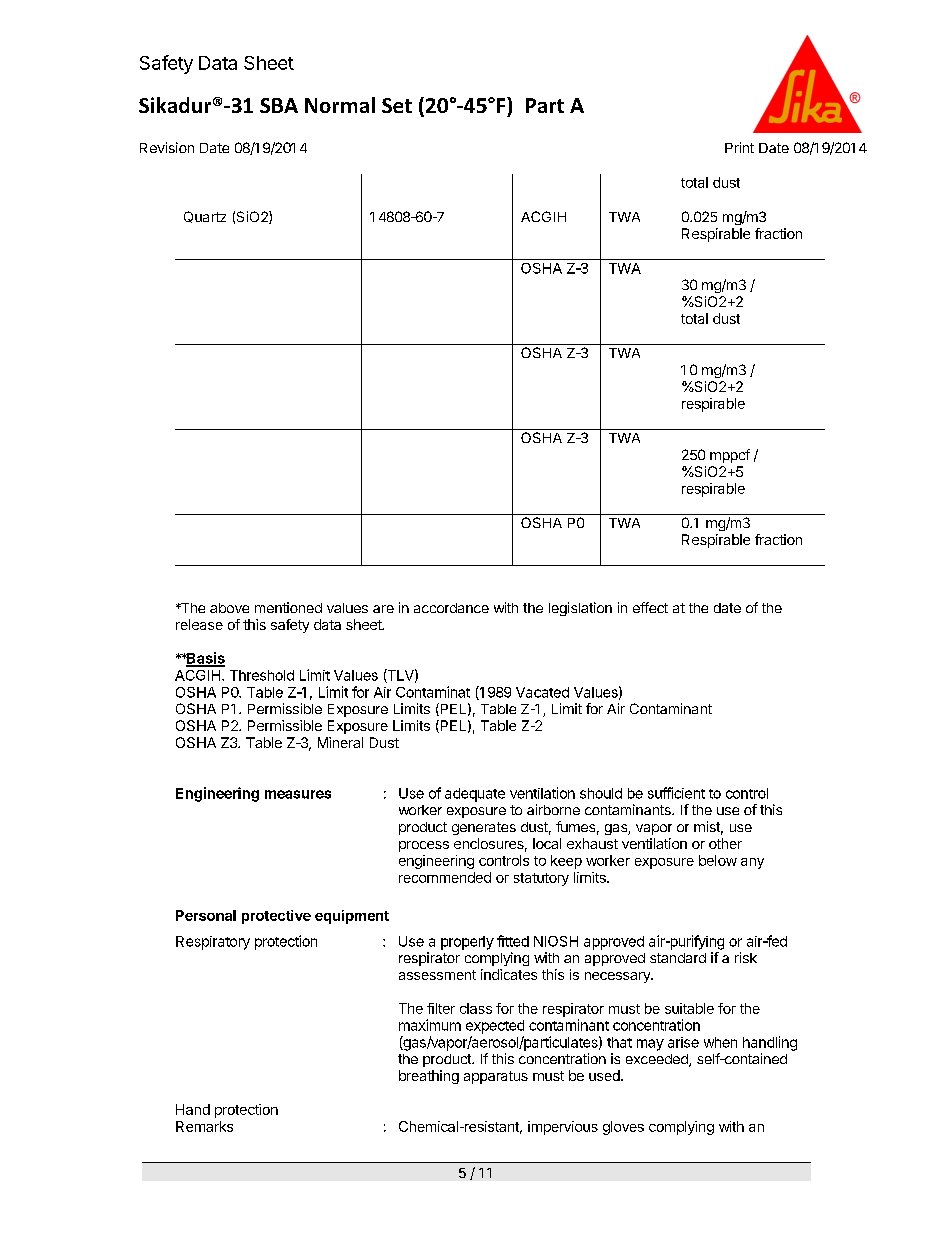  What do you see at coordinates (580, 609) in the screenshot?
I see `legislation` at bounding box center [580, 609].
